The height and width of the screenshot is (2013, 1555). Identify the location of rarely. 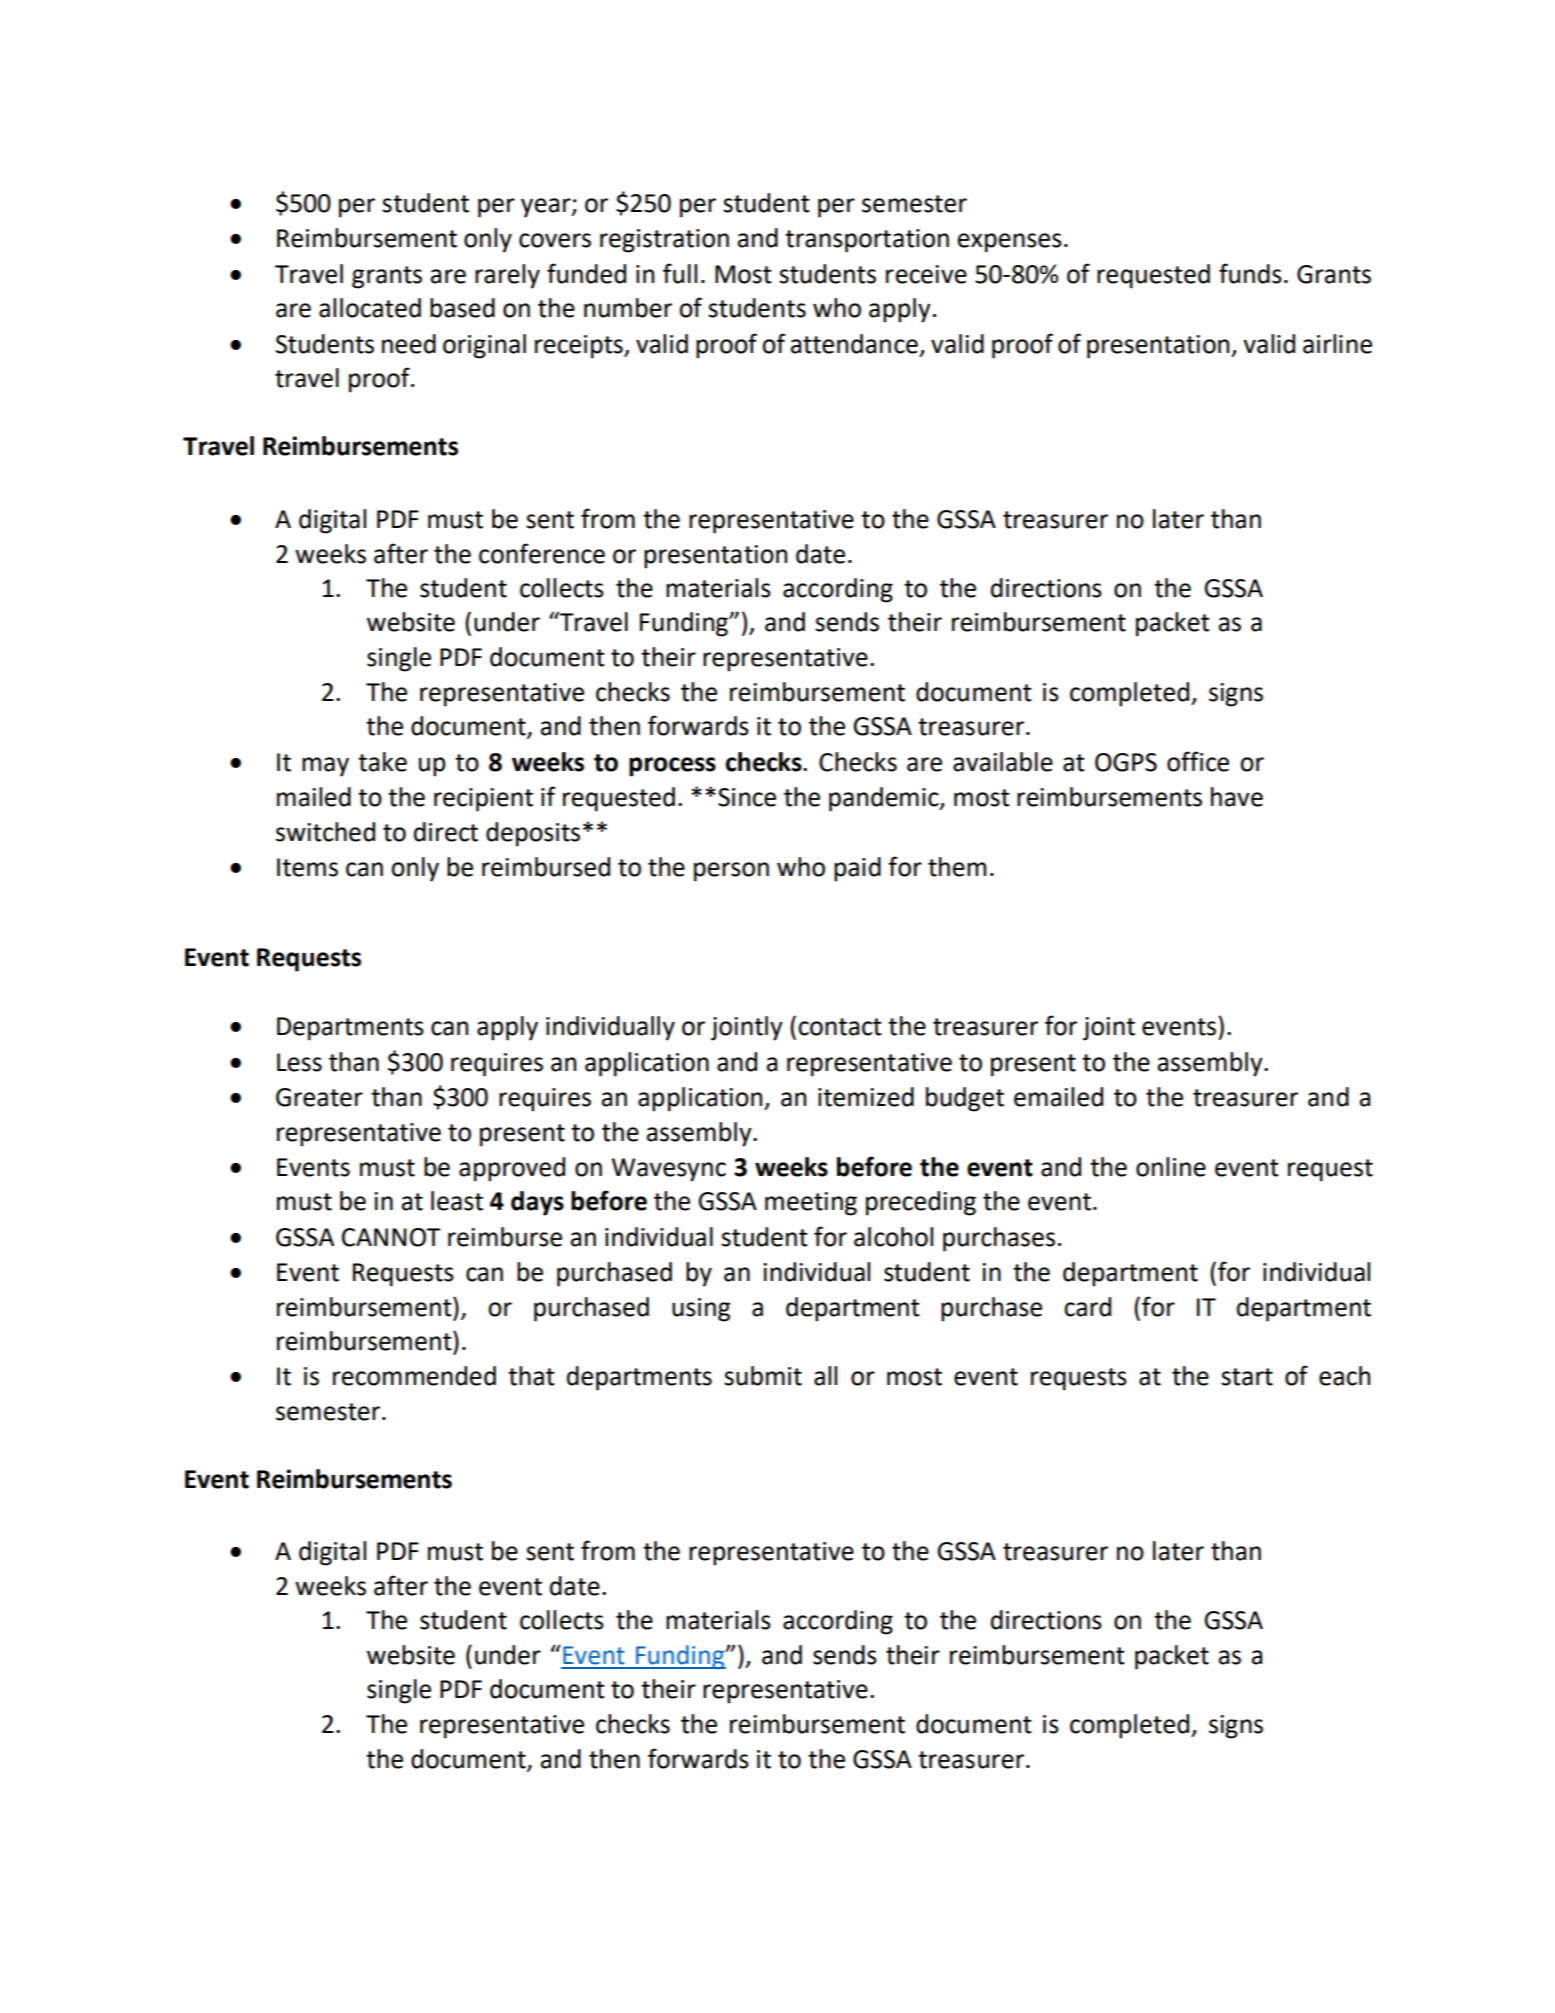
(507, 276).
